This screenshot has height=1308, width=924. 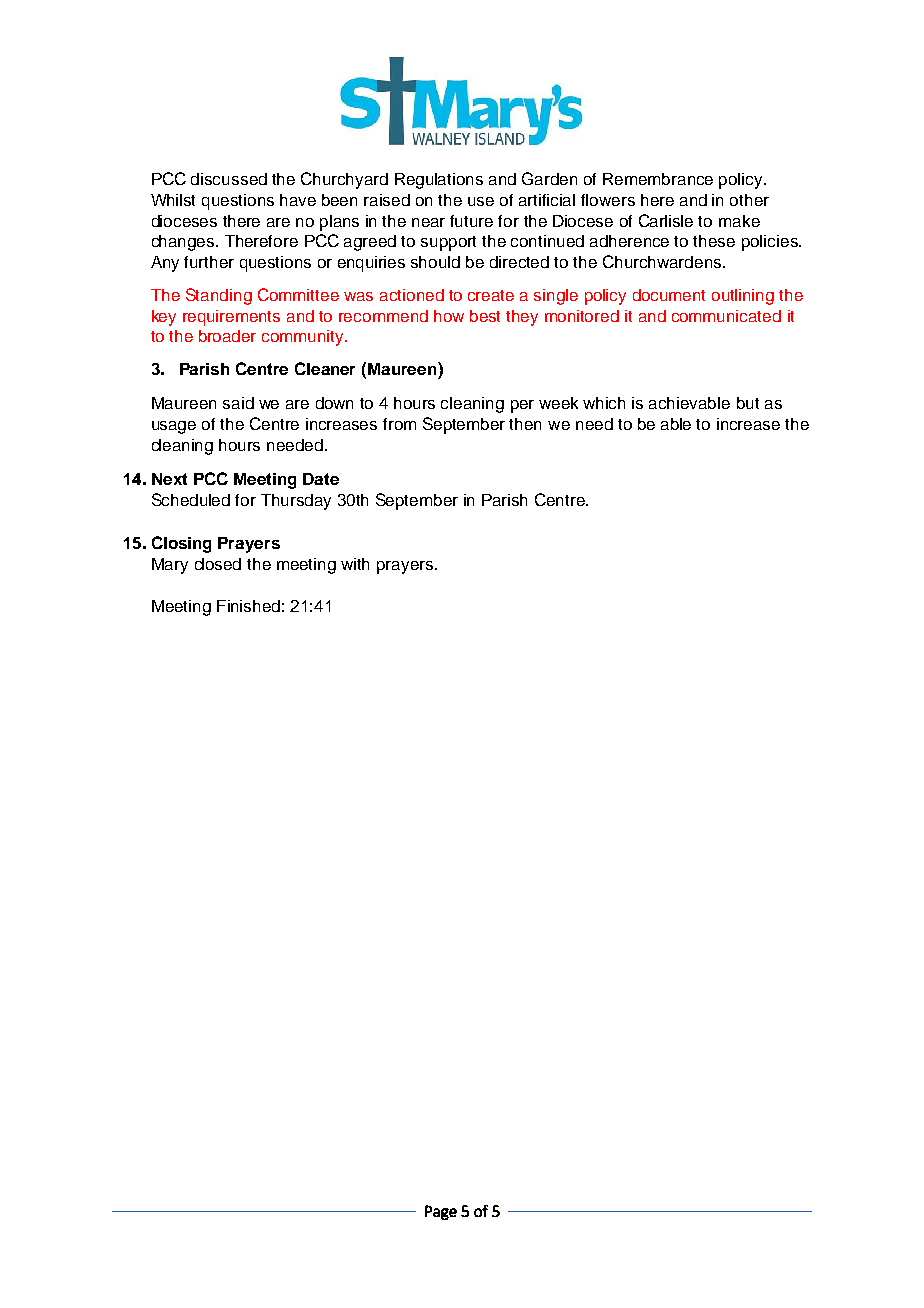 What do you see at coordinates (525, 424) in the screenshot?
I see `then` at bounding box center [525, 424].
